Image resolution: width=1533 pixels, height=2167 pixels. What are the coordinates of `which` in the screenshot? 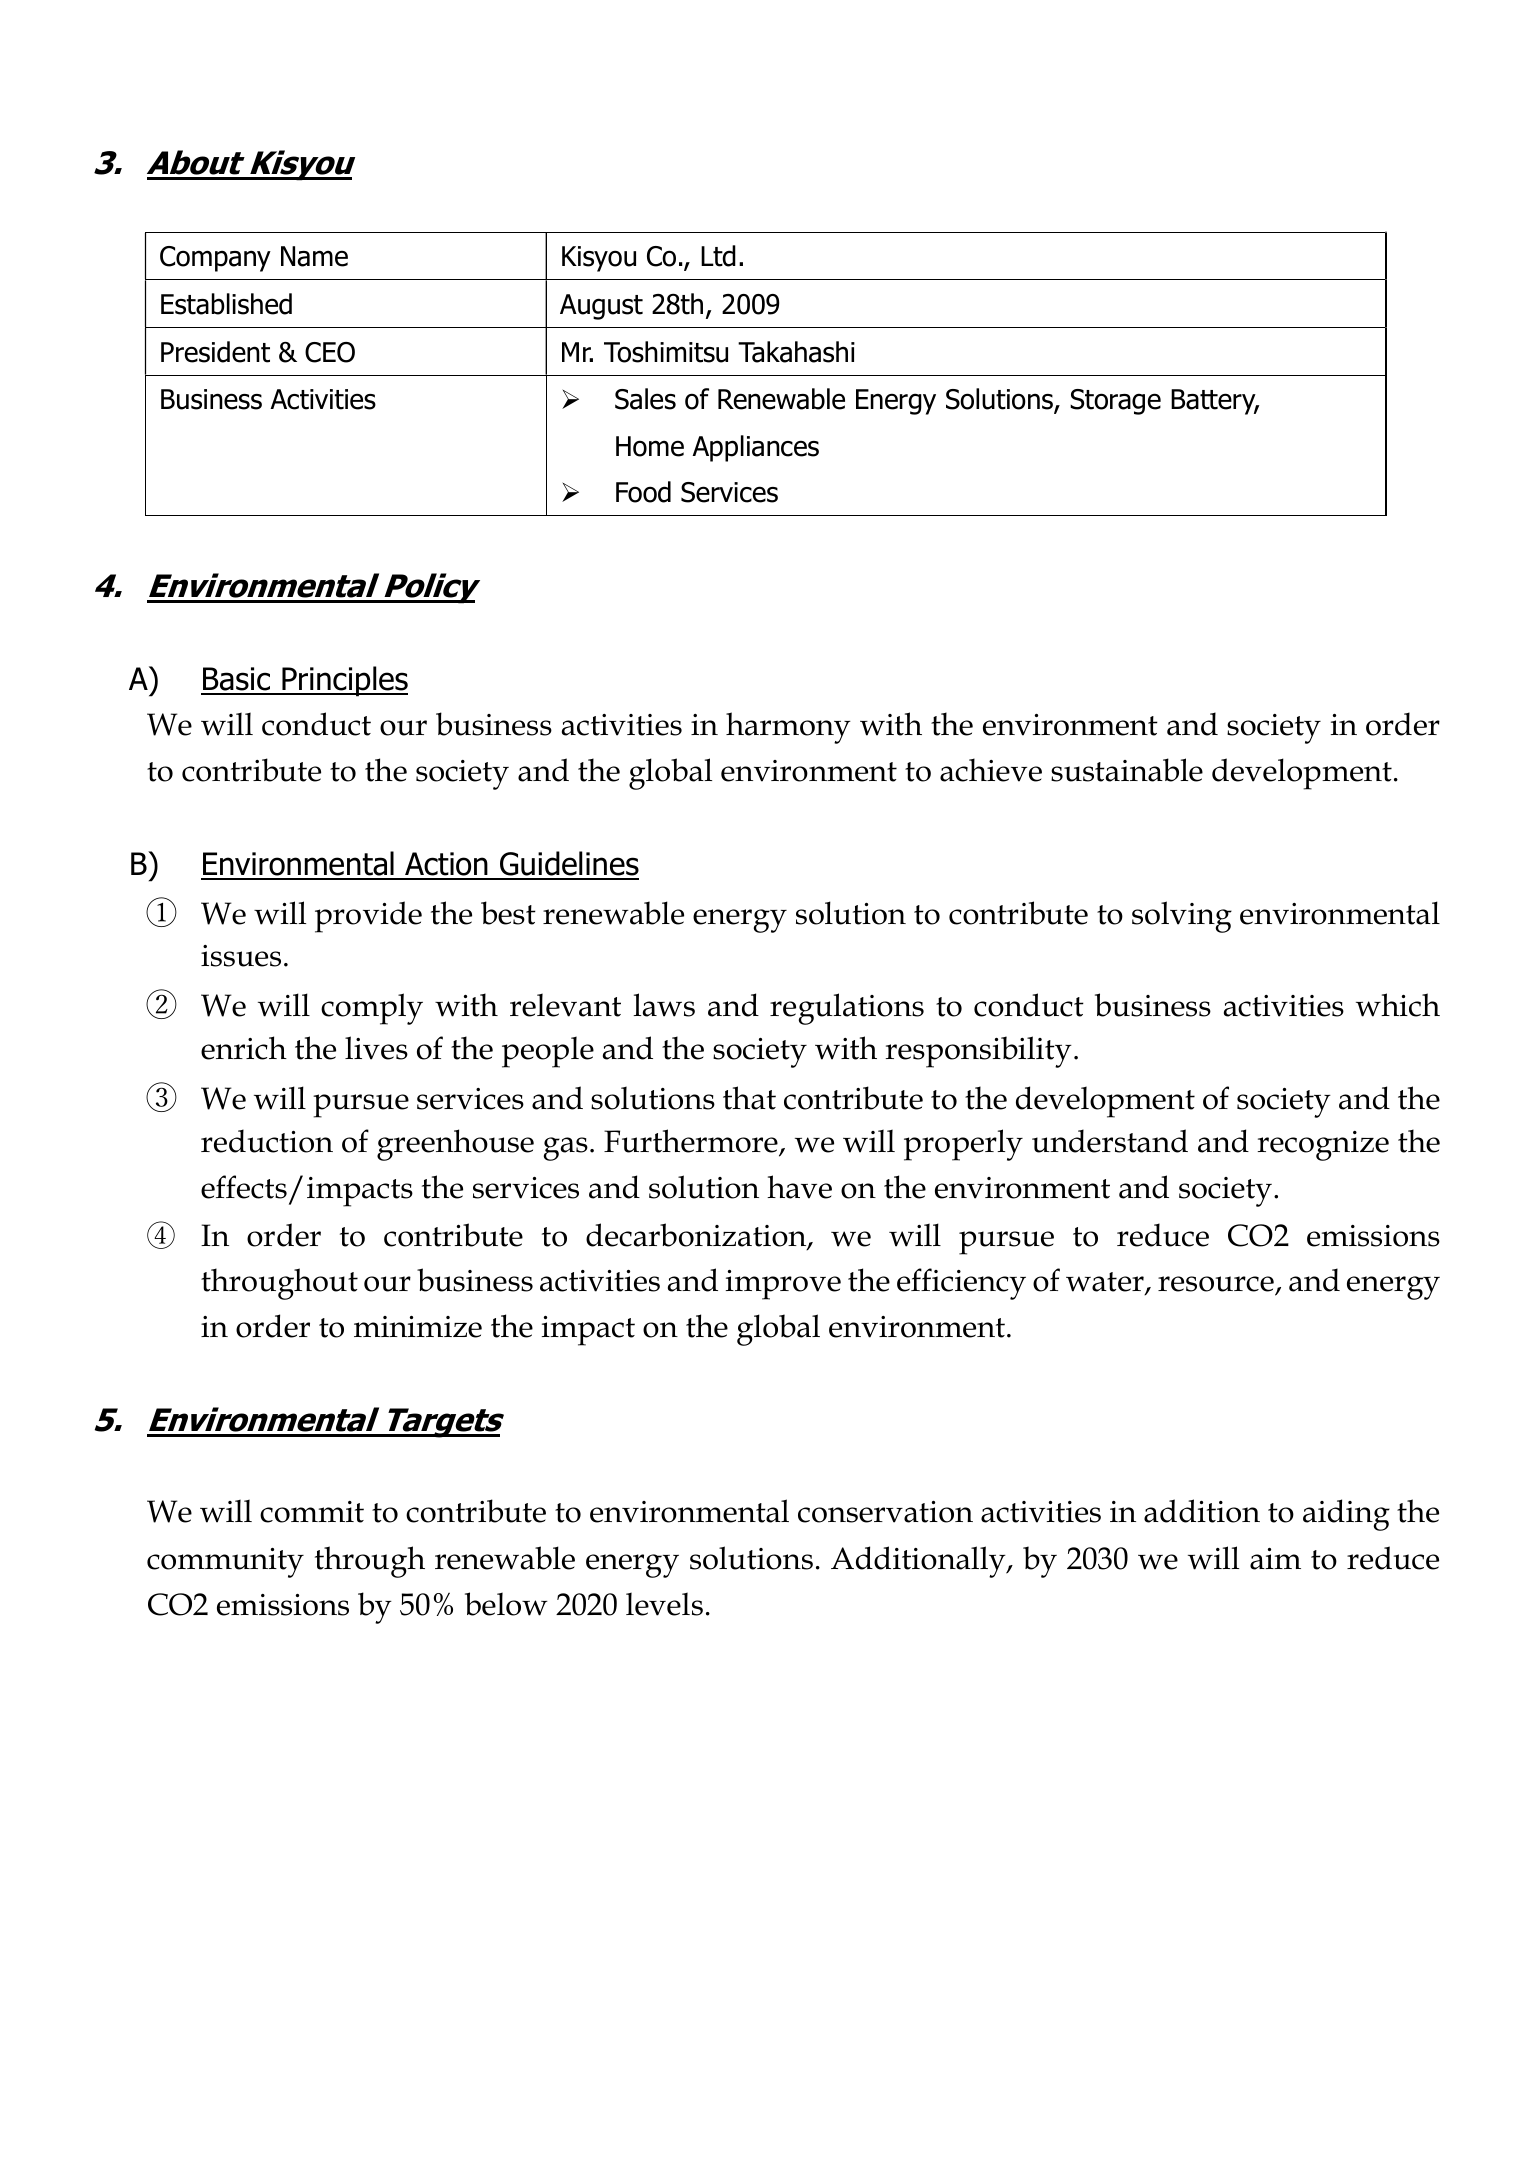 It's located at (1398, 1005).
